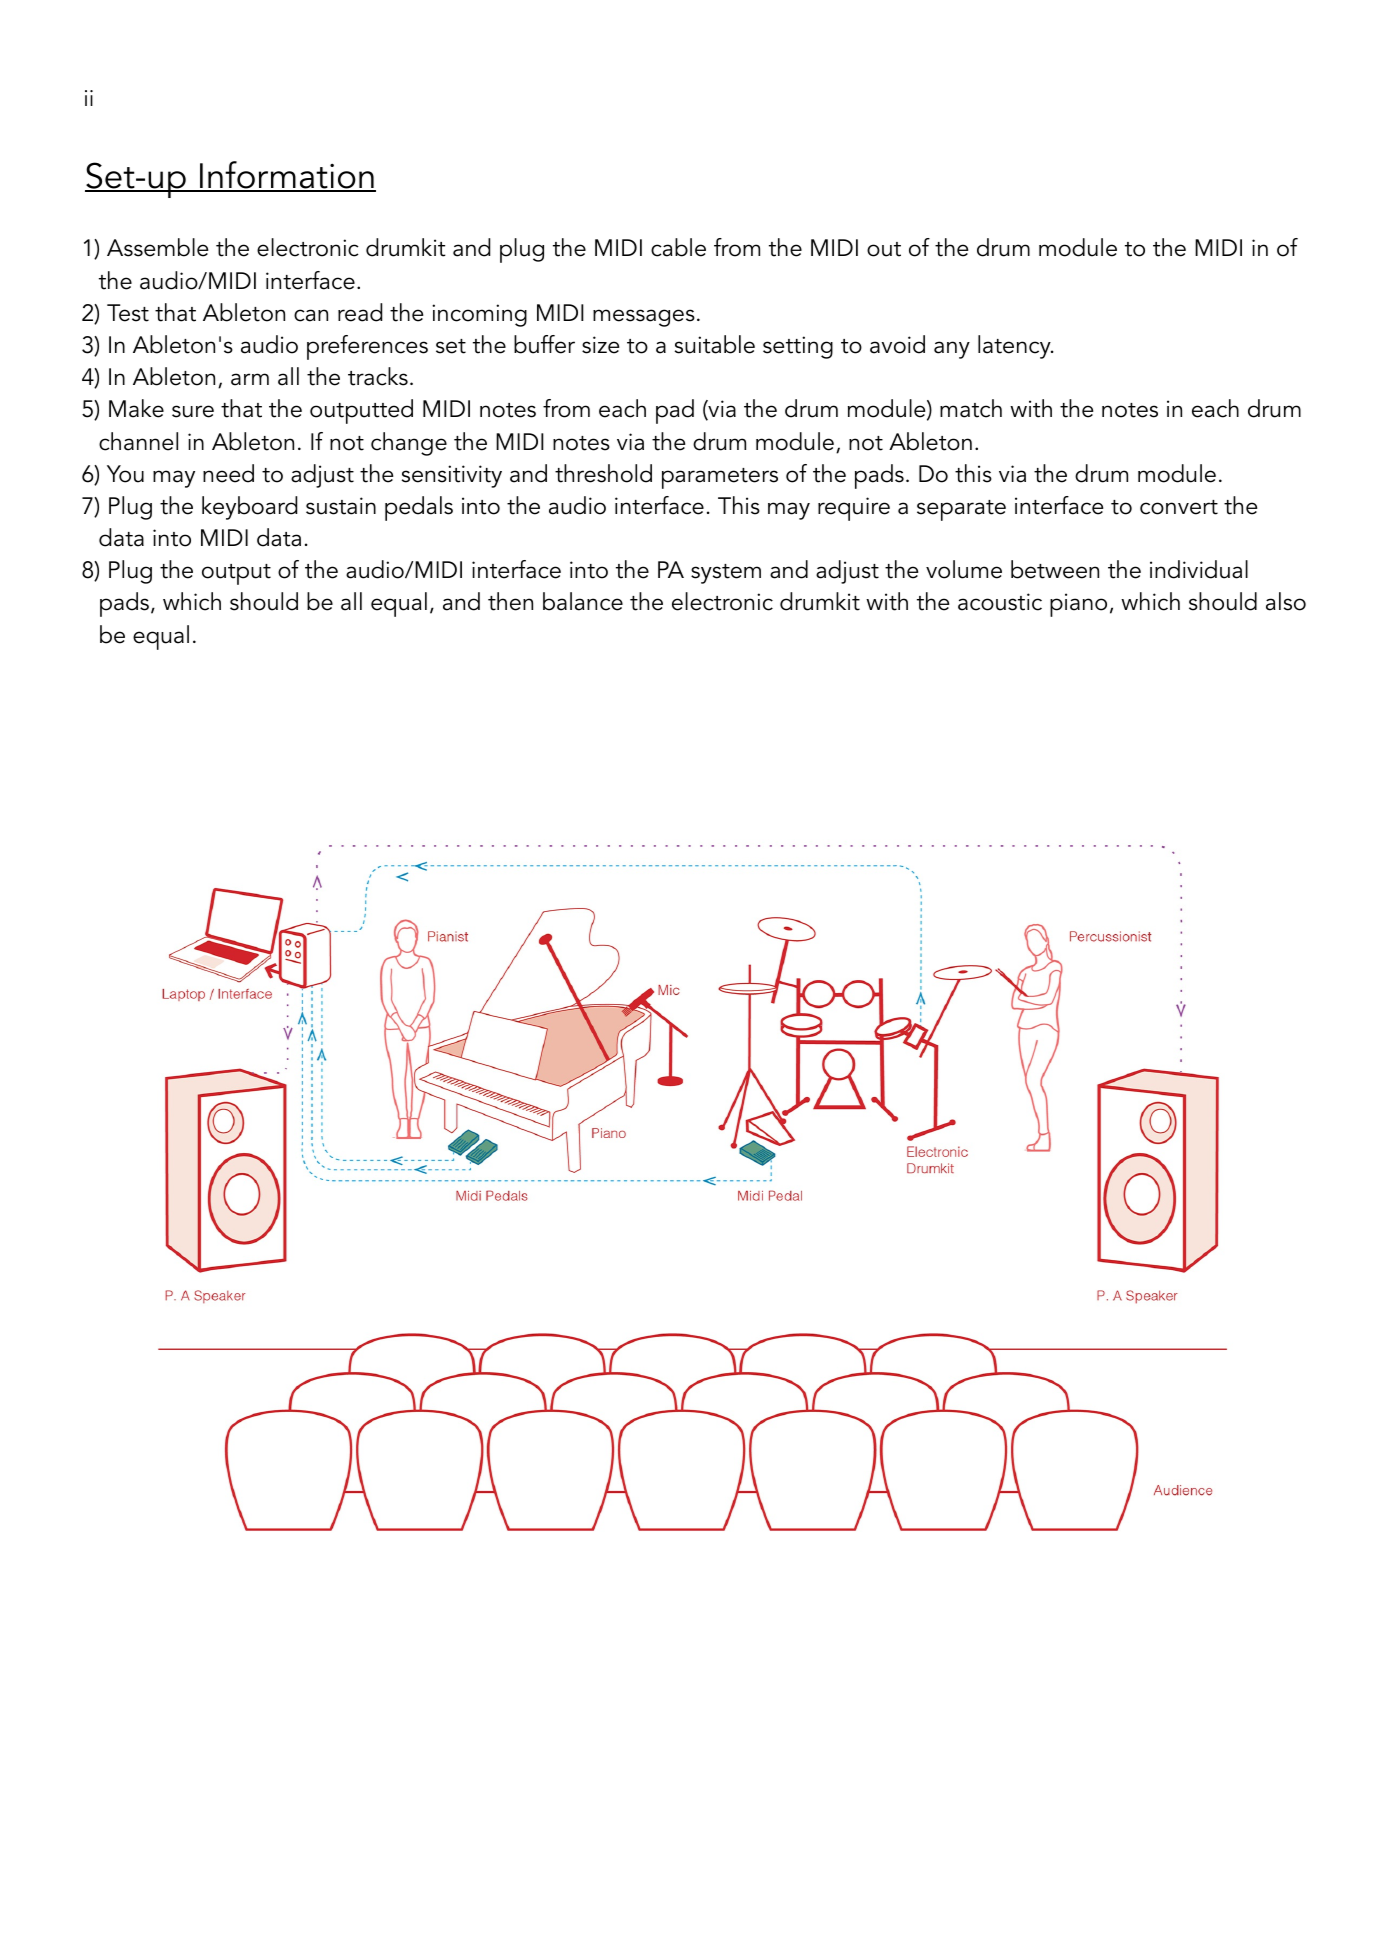 The width and height of the screenshot is (1383, 1954). What do you see at coordinates (228, 473) in the screenshot?
I see `need` at bounding box center [228, 473].
